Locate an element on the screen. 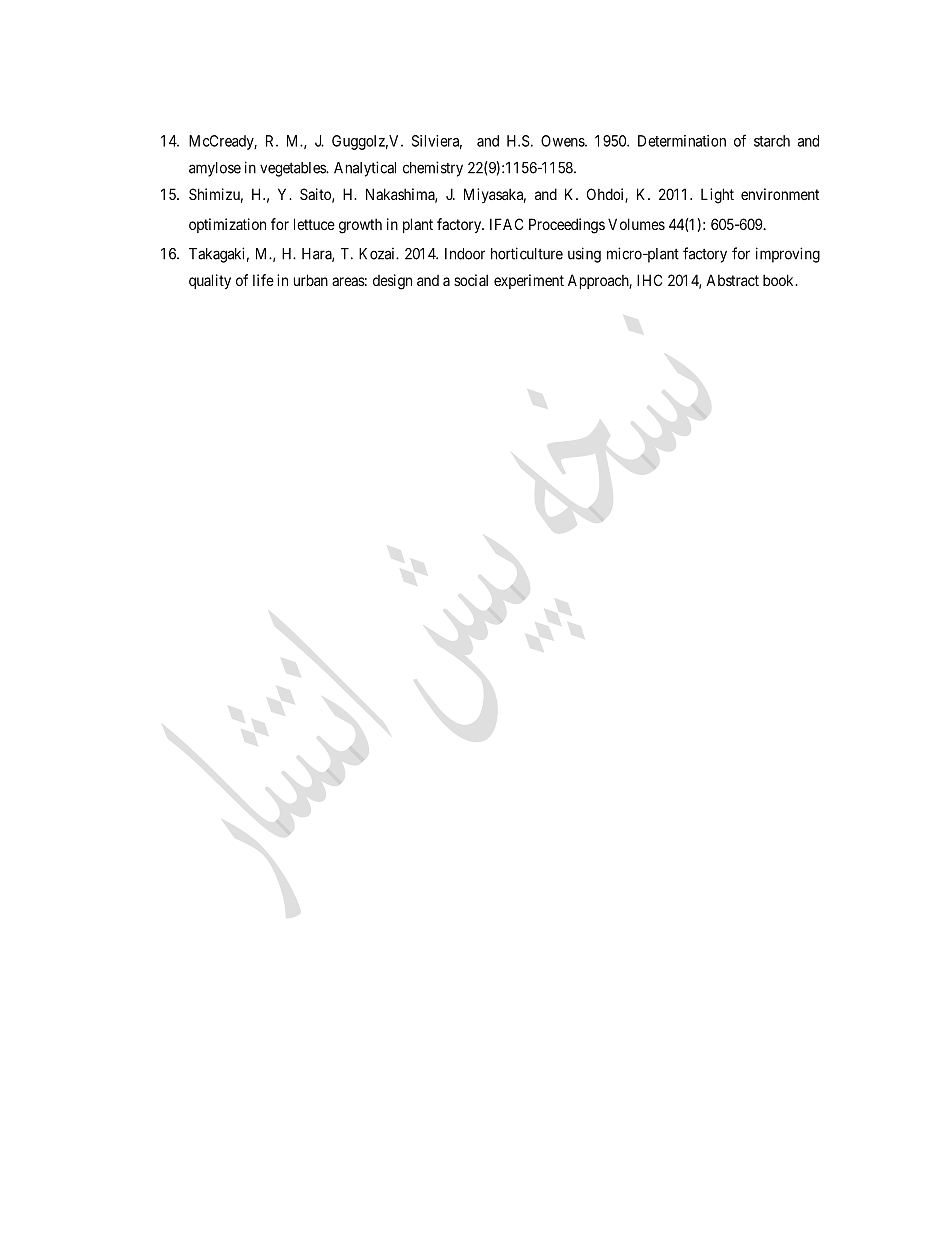 This screenshot has width=952, height=1233. life is located at coordinates (263, 280).
